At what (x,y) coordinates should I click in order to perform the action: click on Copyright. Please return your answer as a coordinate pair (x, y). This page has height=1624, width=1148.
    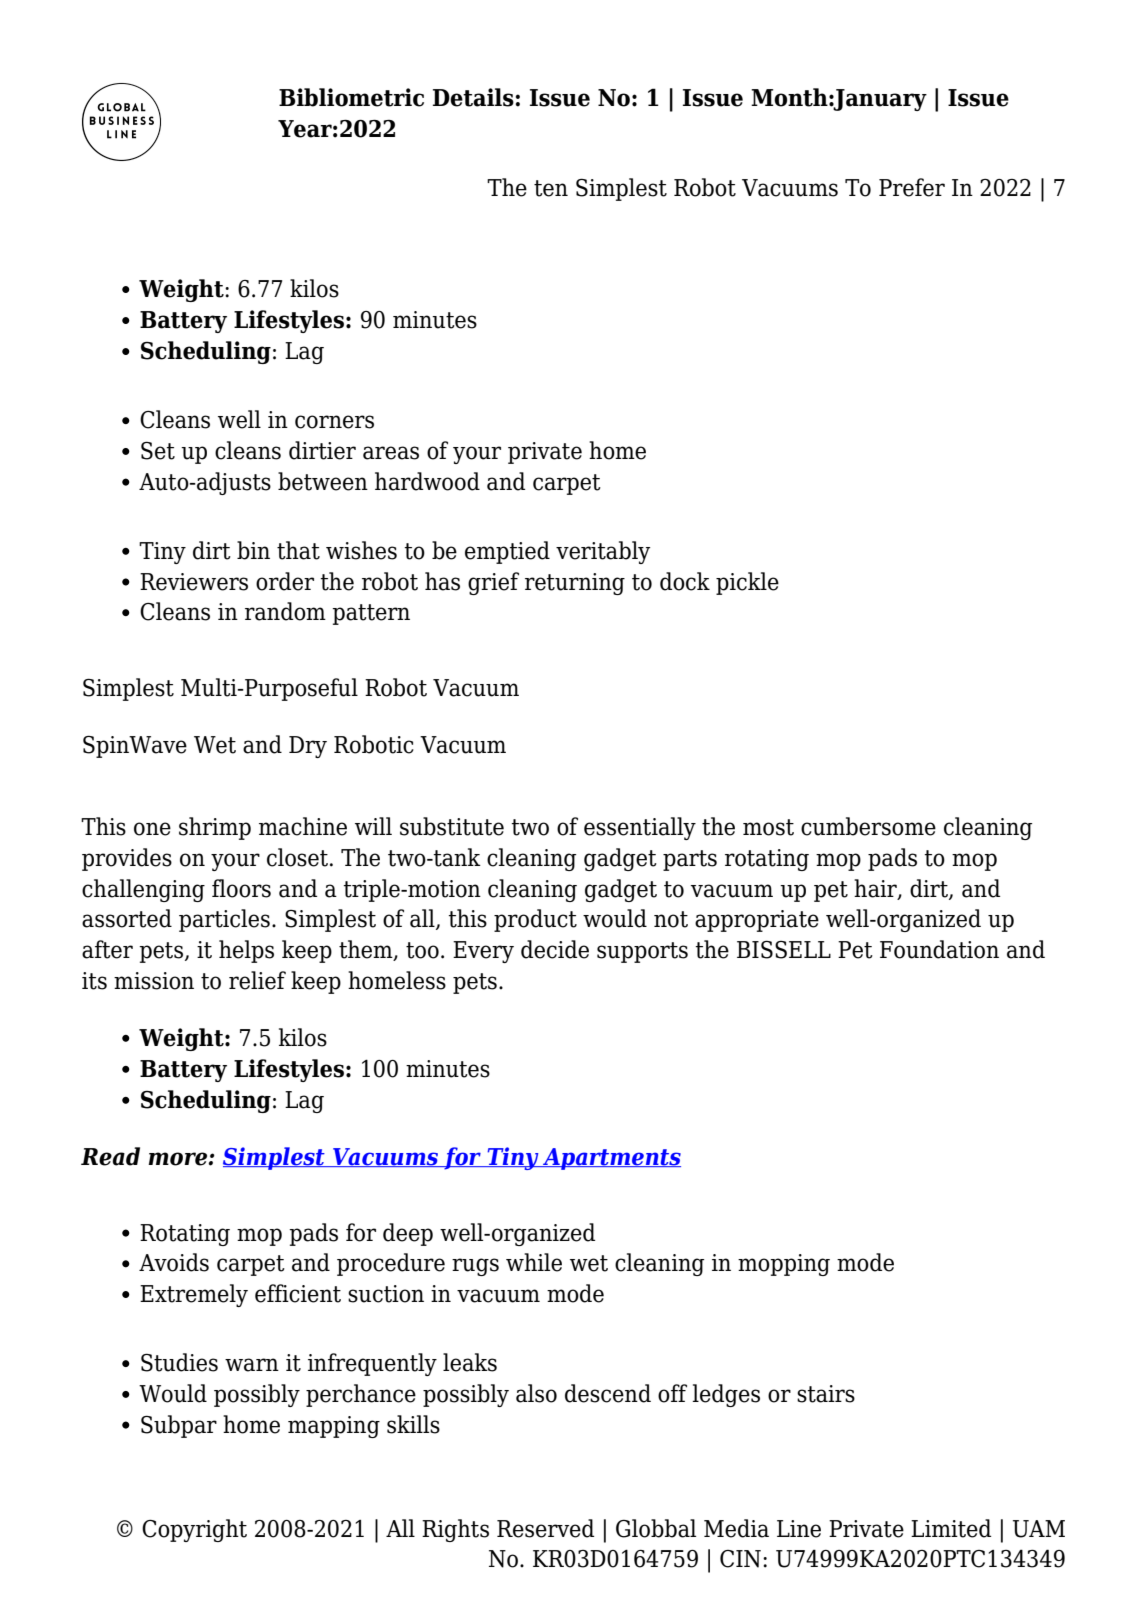
    Looking at the image, I should click on (194, 1530).
